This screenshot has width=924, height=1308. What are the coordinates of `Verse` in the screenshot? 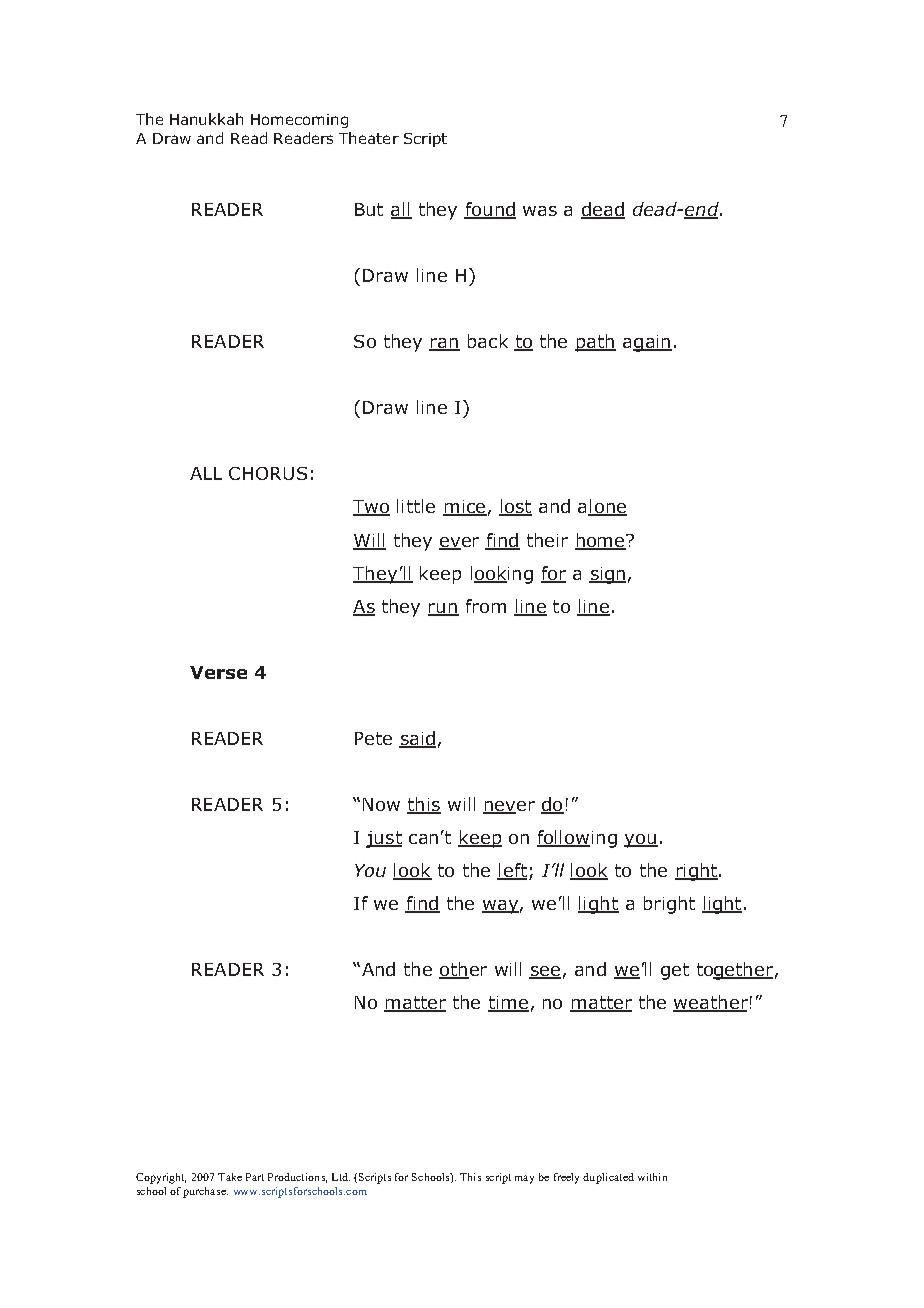 It's located at (218, 672).
